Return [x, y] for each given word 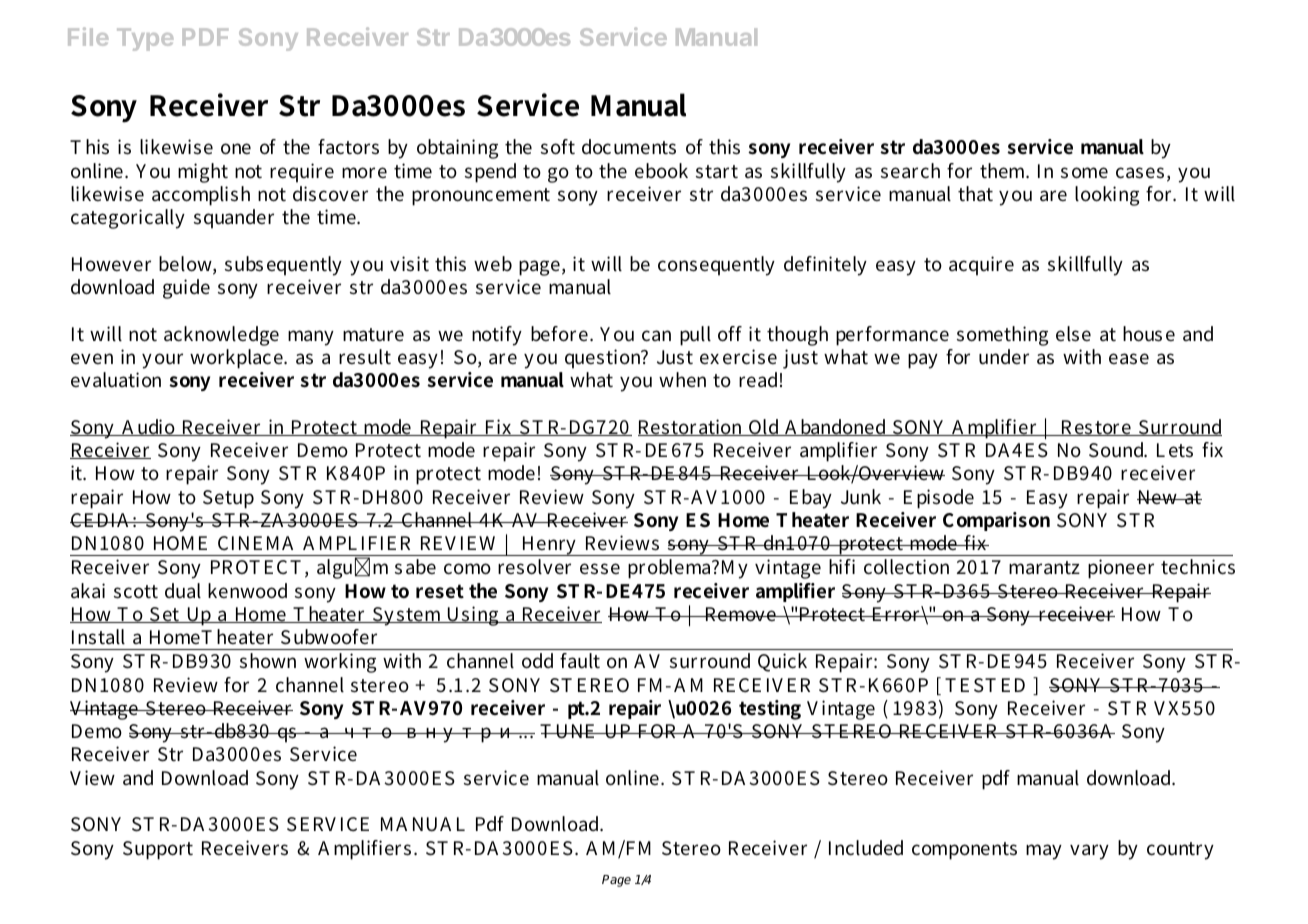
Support [158, 850]
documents [629, 147]
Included [866, 848]
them [1004, 170]
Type [145, 39]
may [1044, 852]
